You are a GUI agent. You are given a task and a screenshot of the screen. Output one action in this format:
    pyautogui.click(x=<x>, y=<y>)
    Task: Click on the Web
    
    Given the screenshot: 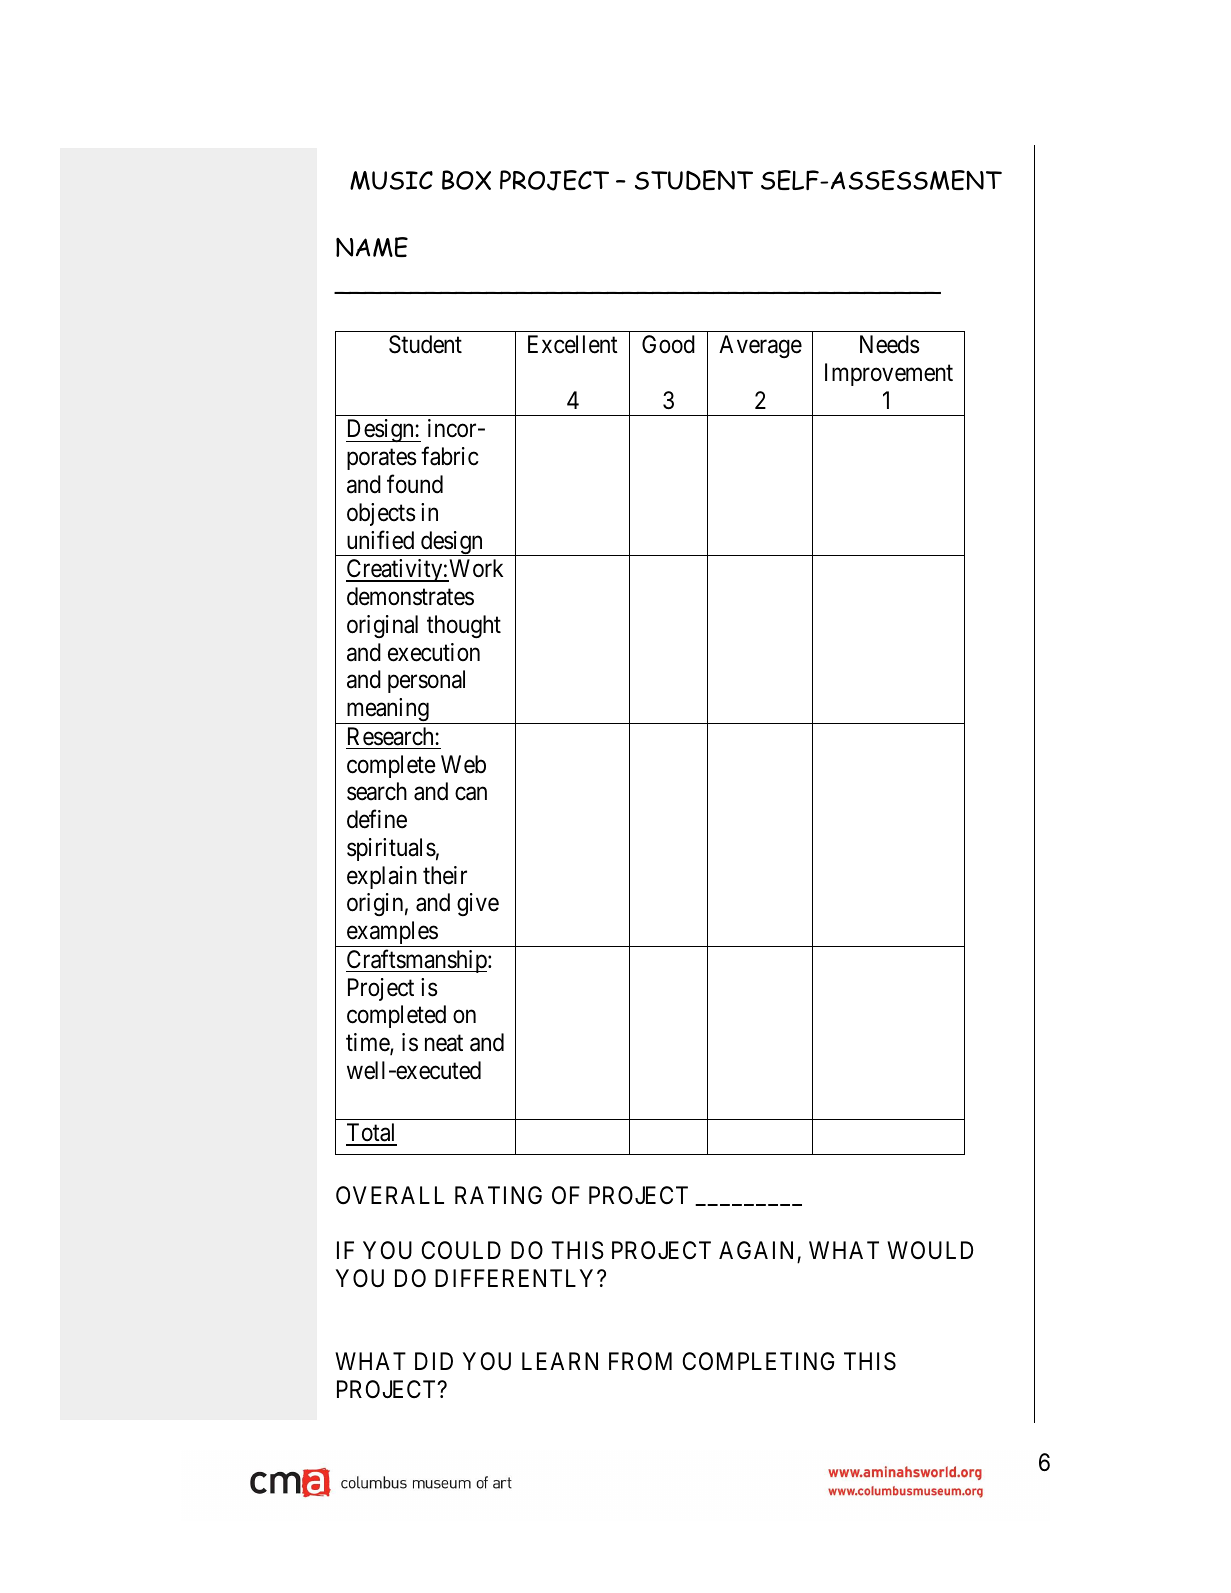 What is the action you would take?
    pyautogui.click(x=463, y=764)
